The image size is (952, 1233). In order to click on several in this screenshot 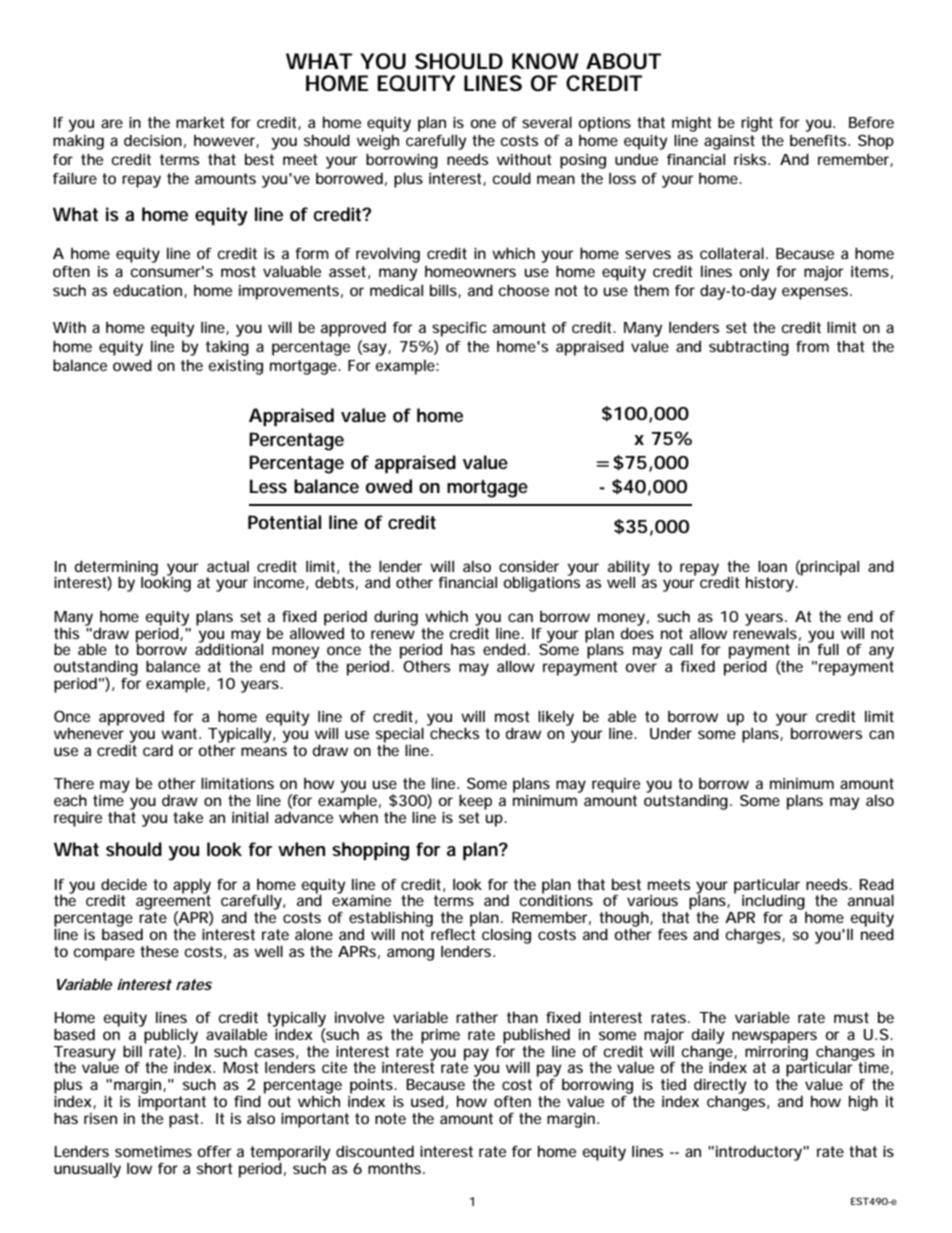, I will do `click(547, 122)`.
